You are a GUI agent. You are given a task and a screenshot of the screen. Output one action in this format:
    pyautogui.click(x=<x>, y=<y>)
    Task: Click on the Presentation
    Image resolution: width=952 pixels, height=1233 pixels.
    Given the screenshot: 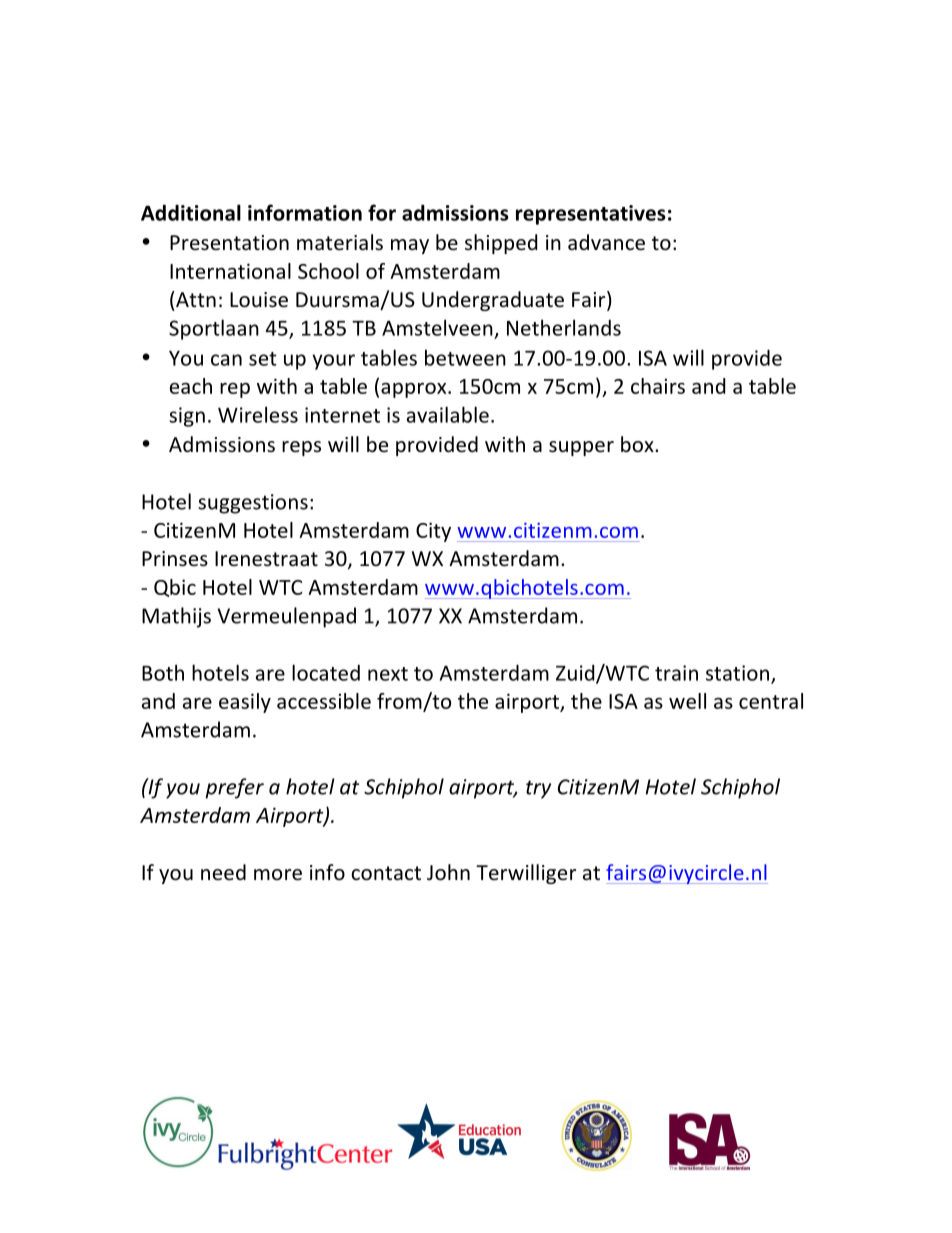 What is the action you would take?
    pyautogui.click(x=229, y=243)
